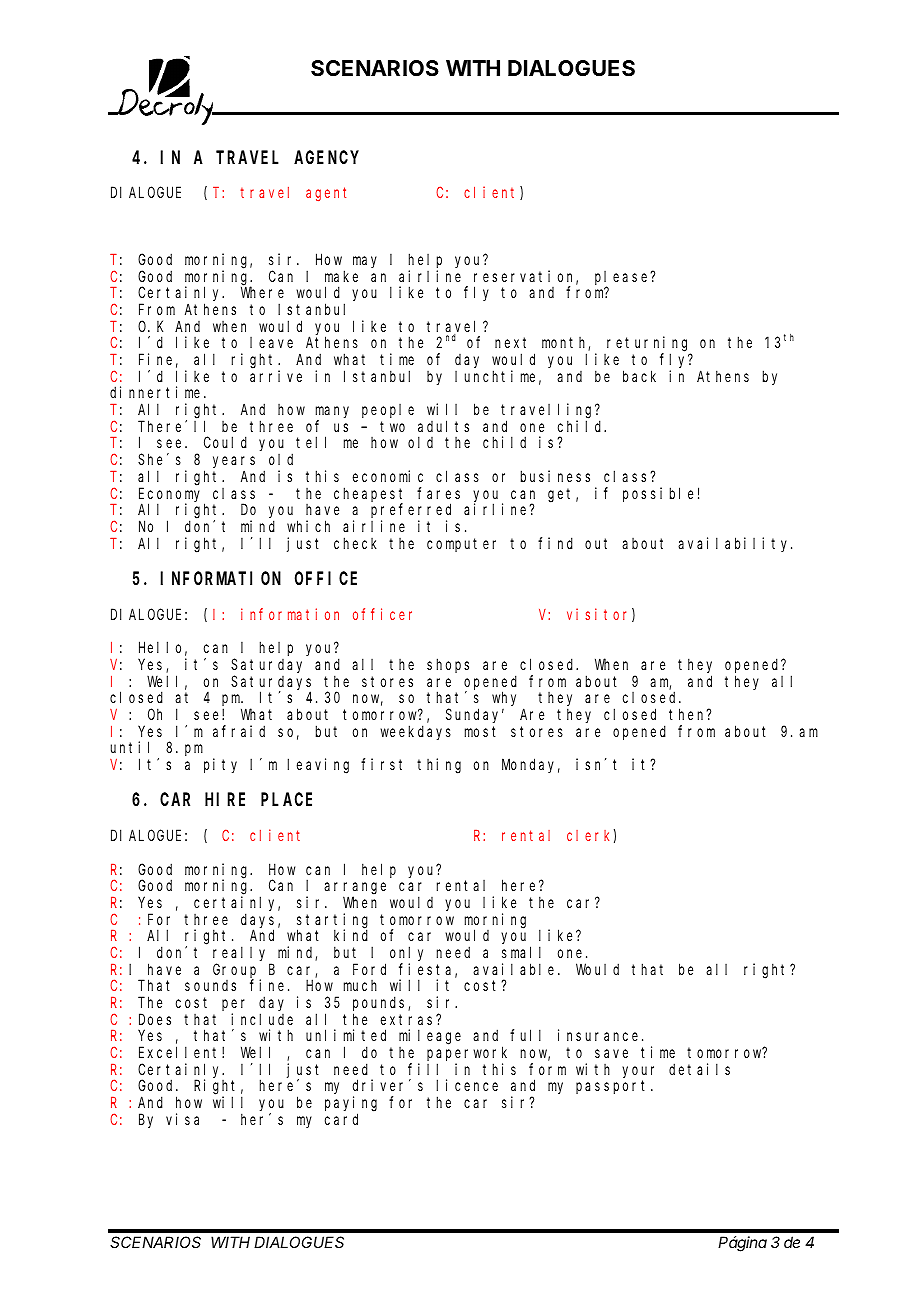 The width and height of the page is (924, 1308). Describe the element at coordinates (237, 972) in the page. I see `Group` at that location.
